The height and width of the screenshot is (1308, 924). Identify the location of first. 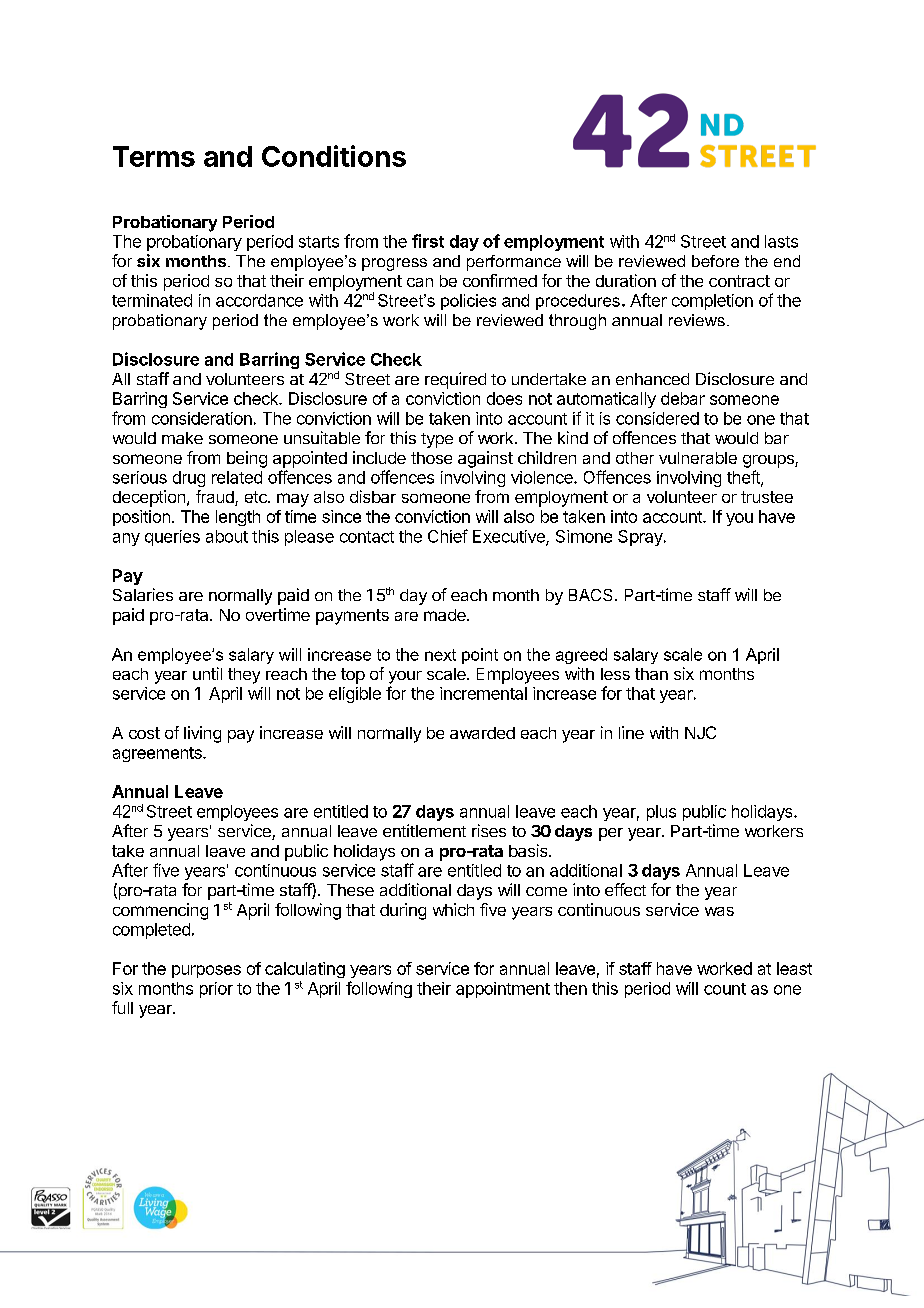
(428, 241).
